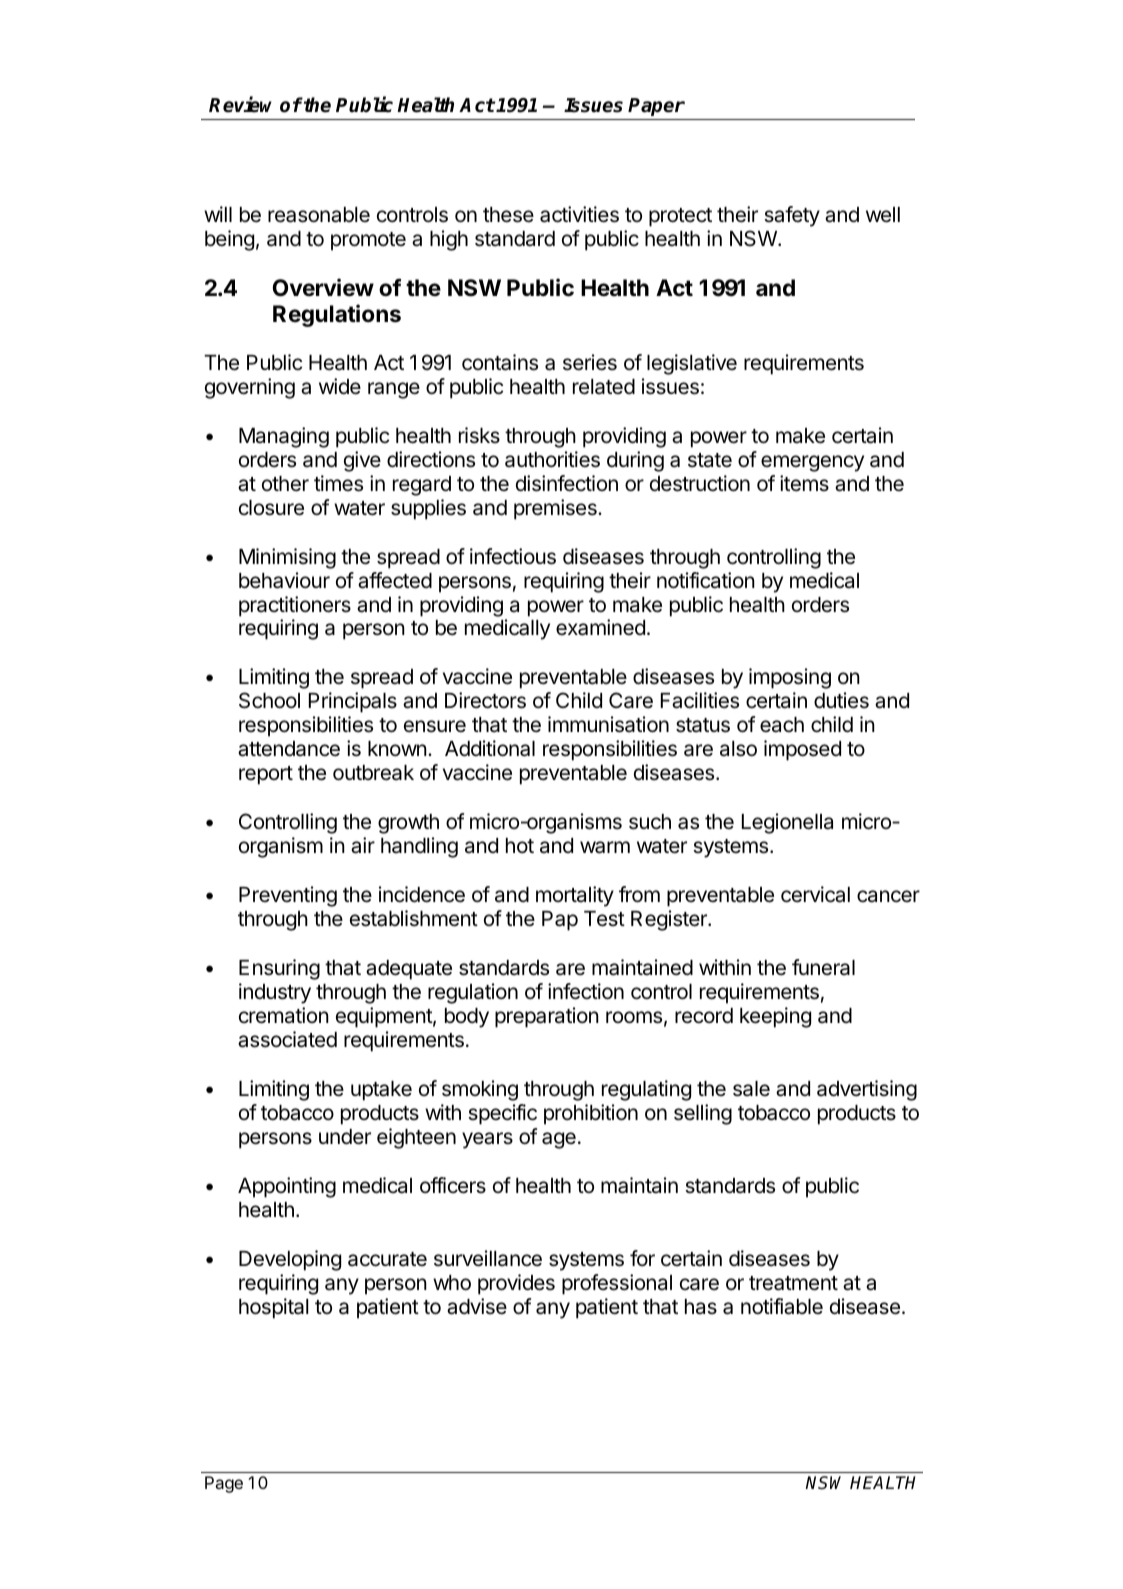  I want to click on preparation, so click(547, 1017).
